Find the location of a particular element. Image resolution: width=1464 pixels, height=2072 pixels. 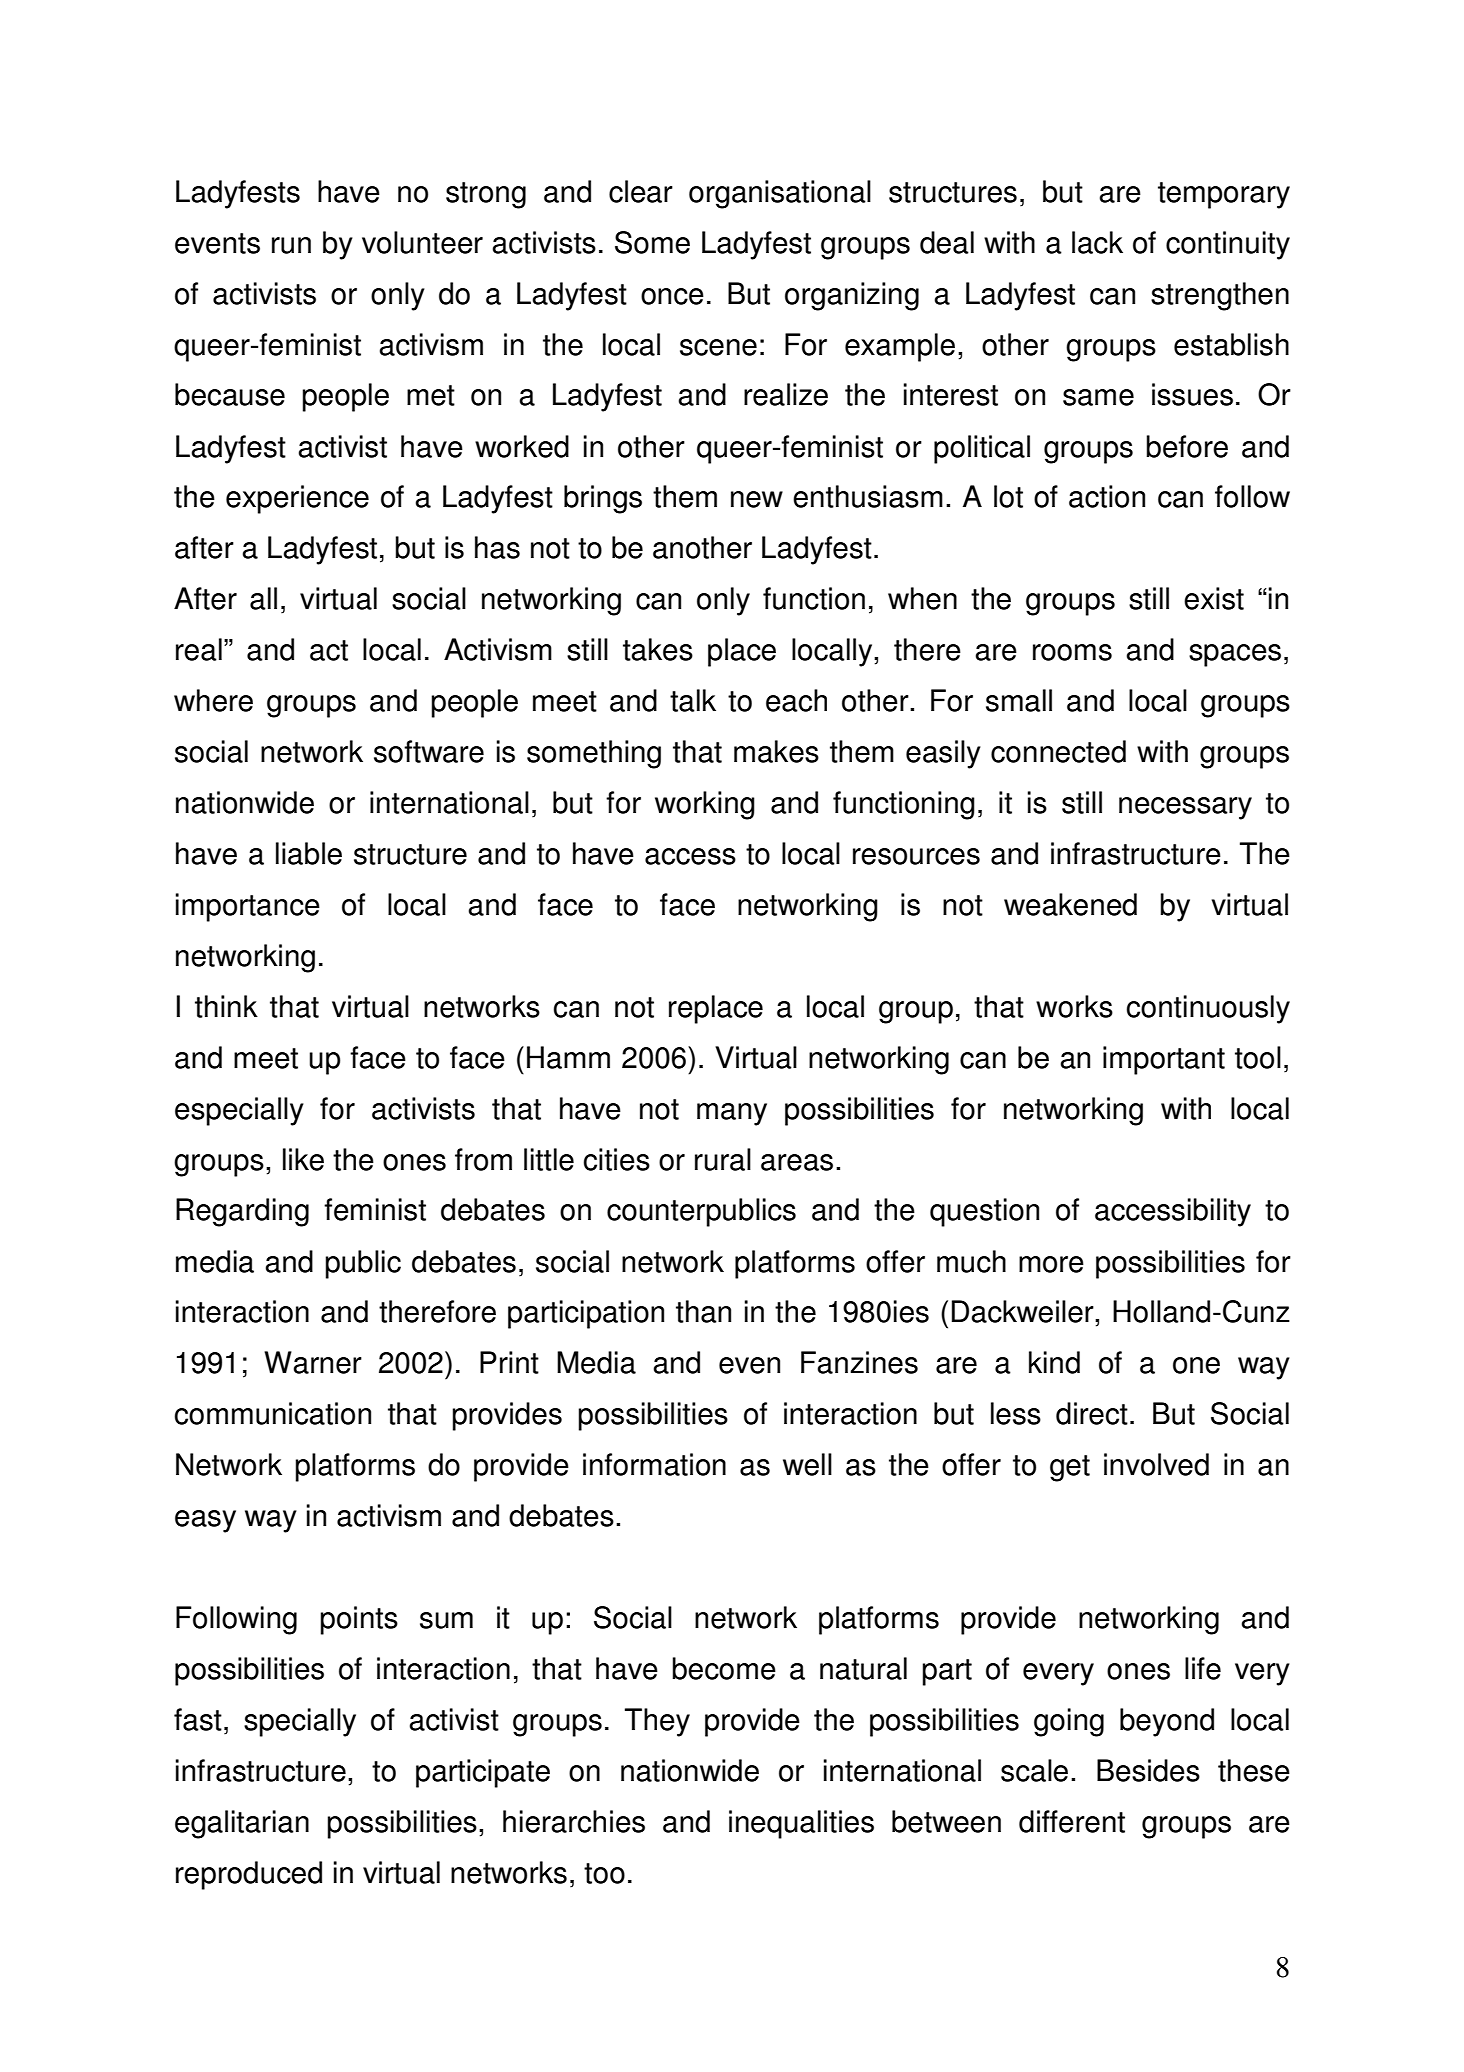

takes is located at coordinates (658, 649).
